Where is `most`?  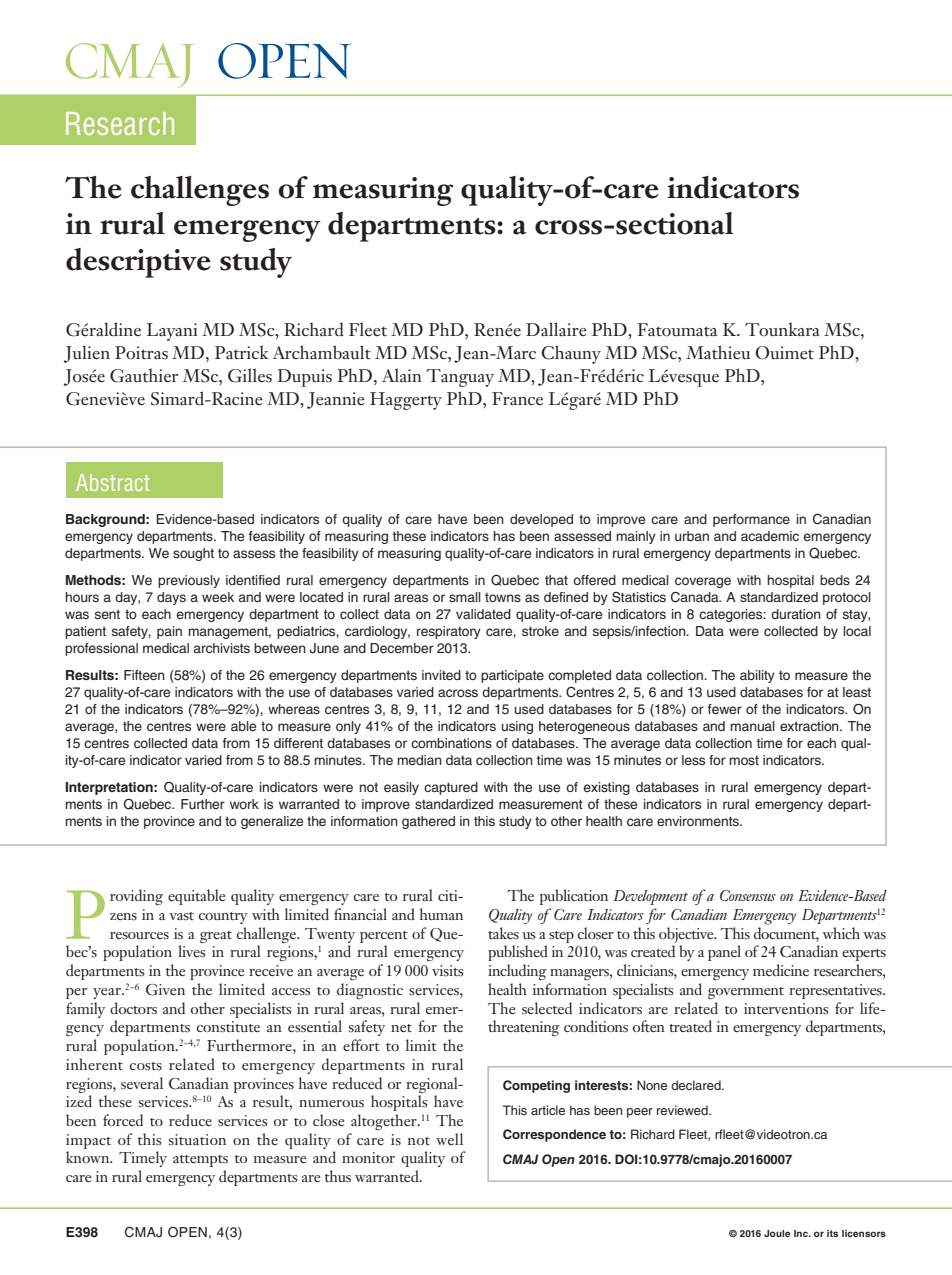
most is located at coordinates (744, 760).
